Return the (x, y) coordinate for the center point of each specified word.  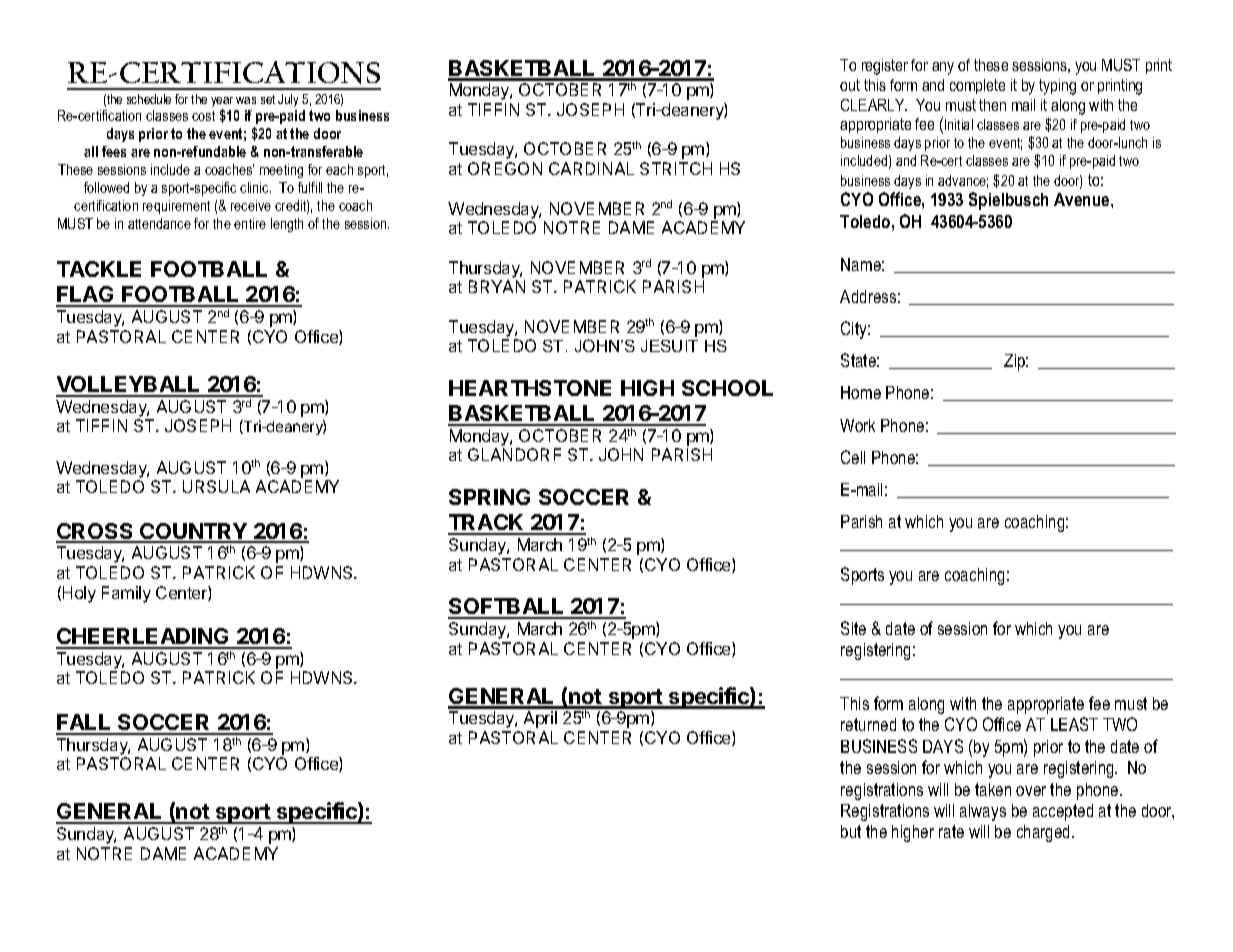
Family (126, 594)
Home (861, 392)
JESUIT (669, 346)
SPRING (489, 497)
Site (853, 628)
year (222, 103)
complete (977, 86)
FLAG (86, 296)
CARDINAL (591, 168)
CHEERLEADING (143, 638)
